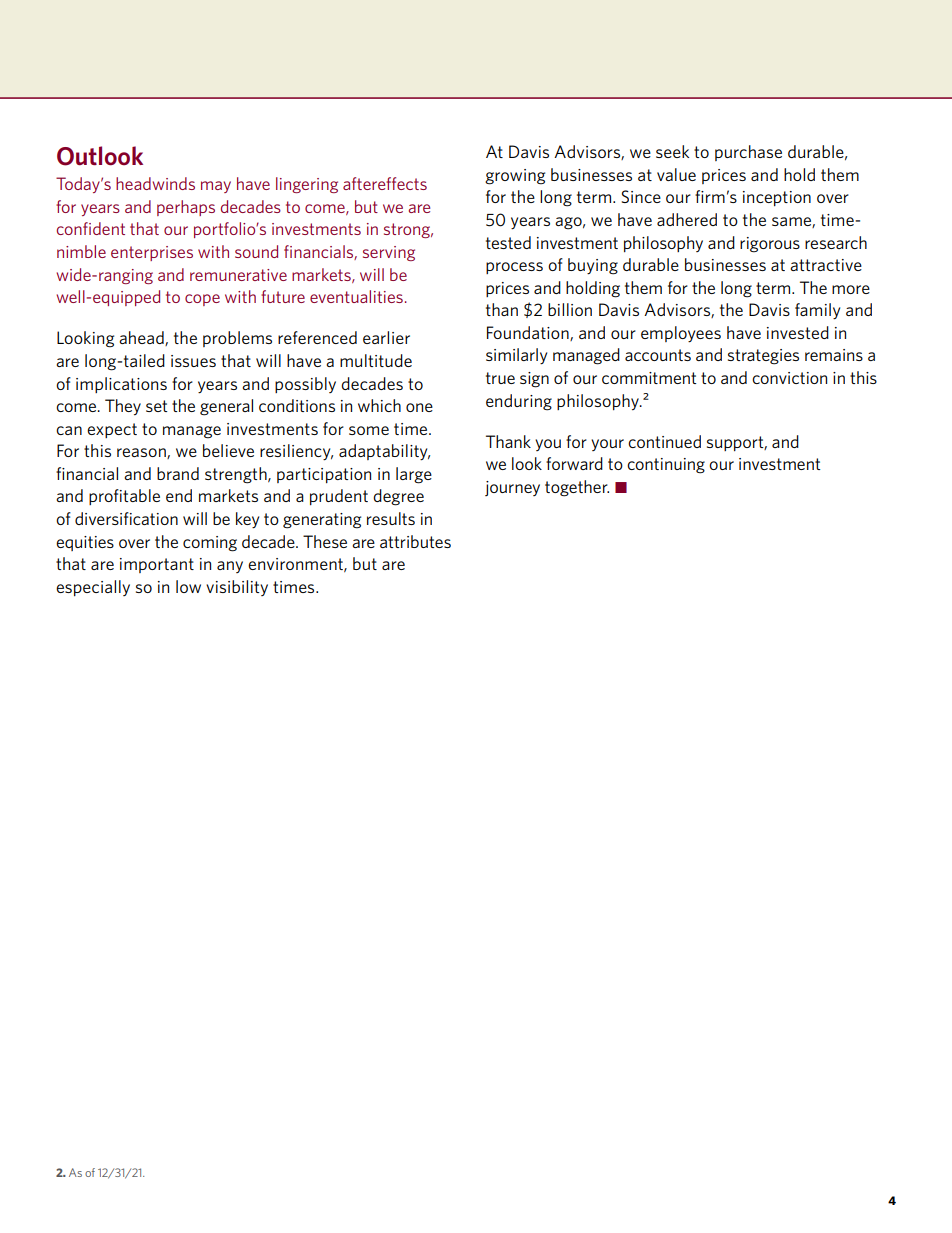  Describe the element at coordinates (155, 183) in the screenshot. I see `headwinds` at that location.
